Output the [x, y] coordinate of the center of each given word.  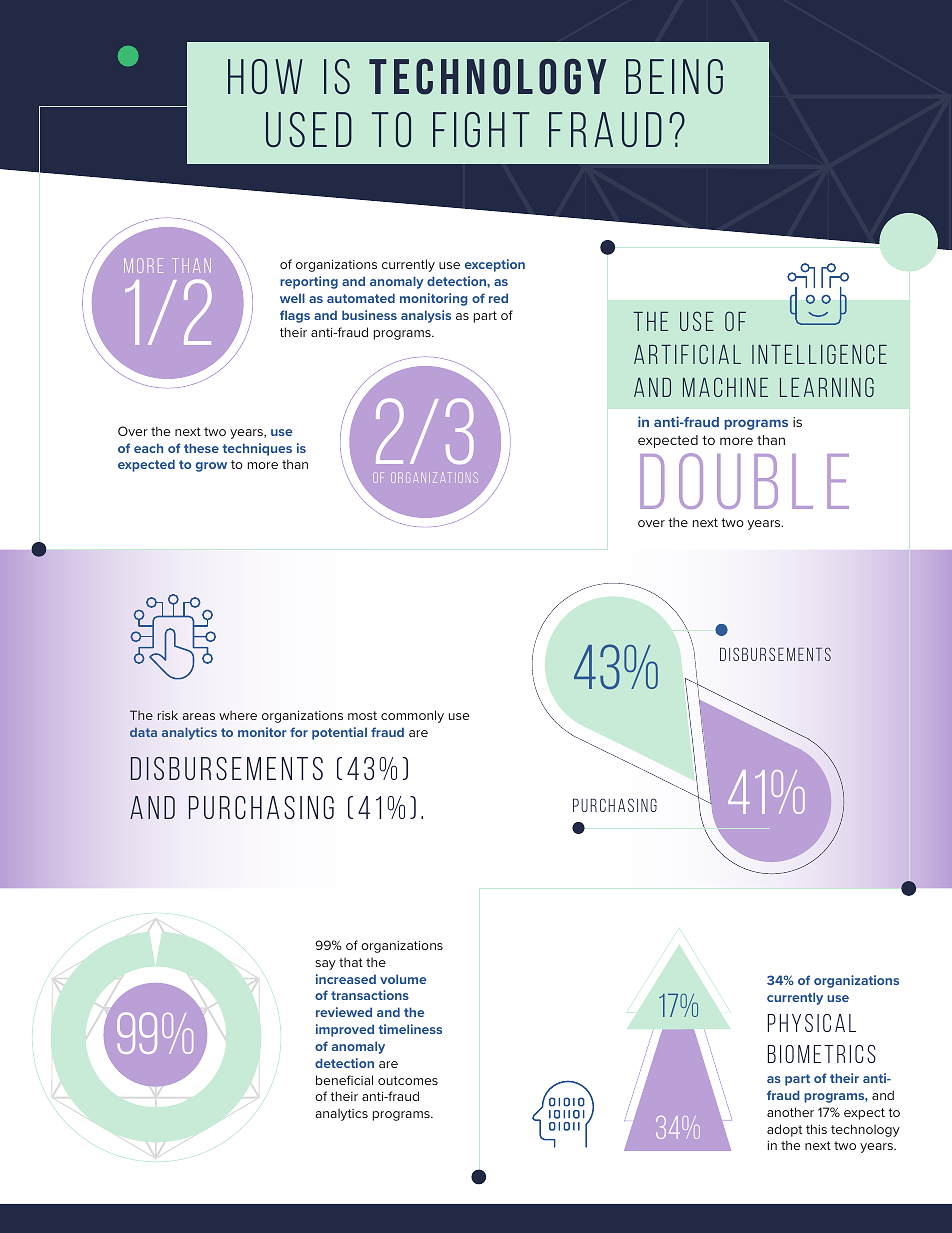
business [369, 315]
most [362, 715]
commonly [412, 716]
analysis [426, 316]
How [265, 76]
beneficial [344, 1080]
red [498, 298]
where [238, 715]
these [201, 448]
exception [495, 265]
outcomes [408, 1080]
